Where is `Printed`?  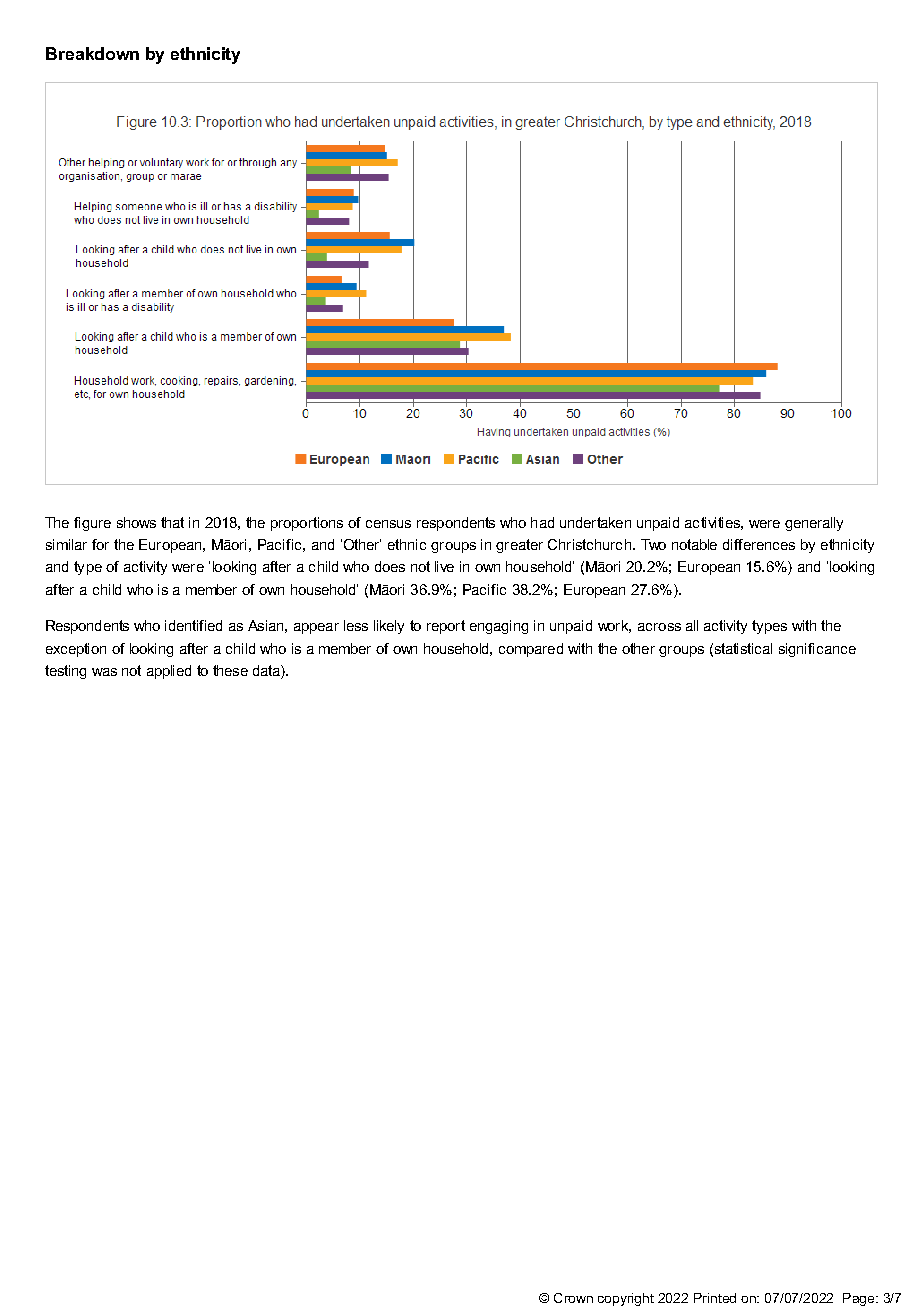
Printed is located at coordinates (715, 1298).
